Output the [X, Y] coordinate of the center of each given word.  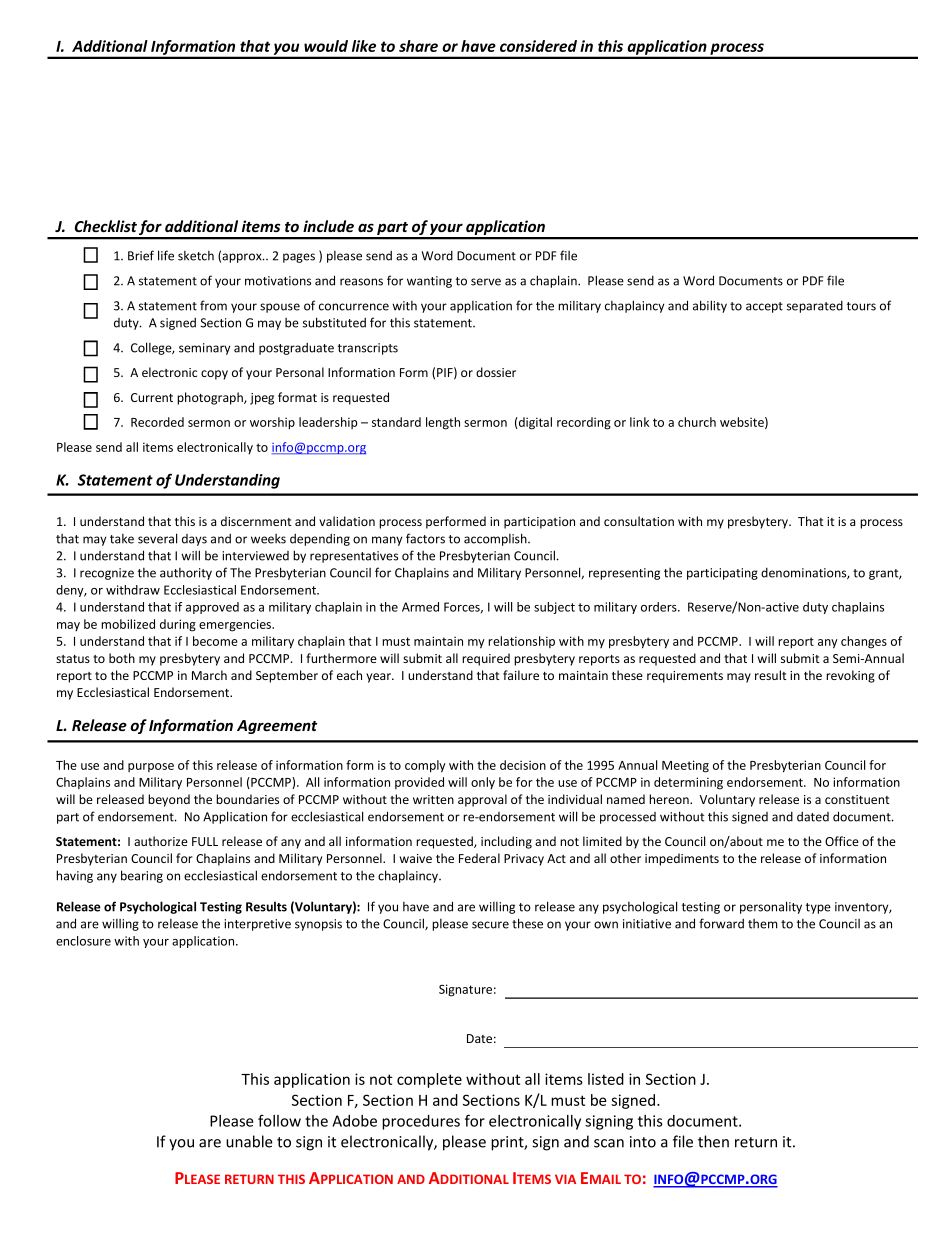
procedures [421, 1122]
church [697, 422]
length [443, 423]
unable [249, 1141]
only [483, 783]
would [326, 46]
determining [688, 783]
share [418, 46]
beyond [169, 800]
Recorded [157, 422]
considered [538, 46]
